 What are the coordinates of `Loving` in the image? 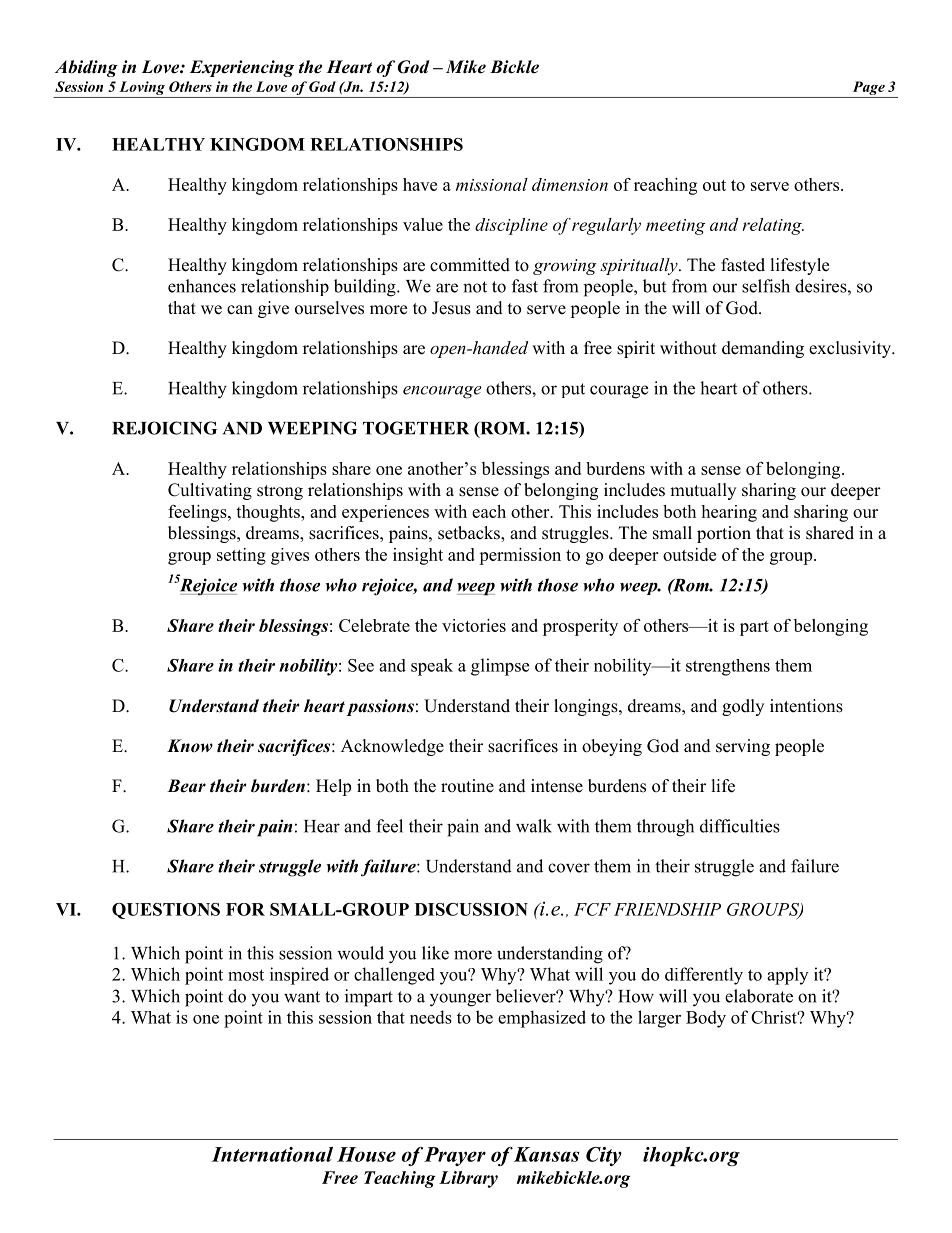 It's located at (142, 88).
